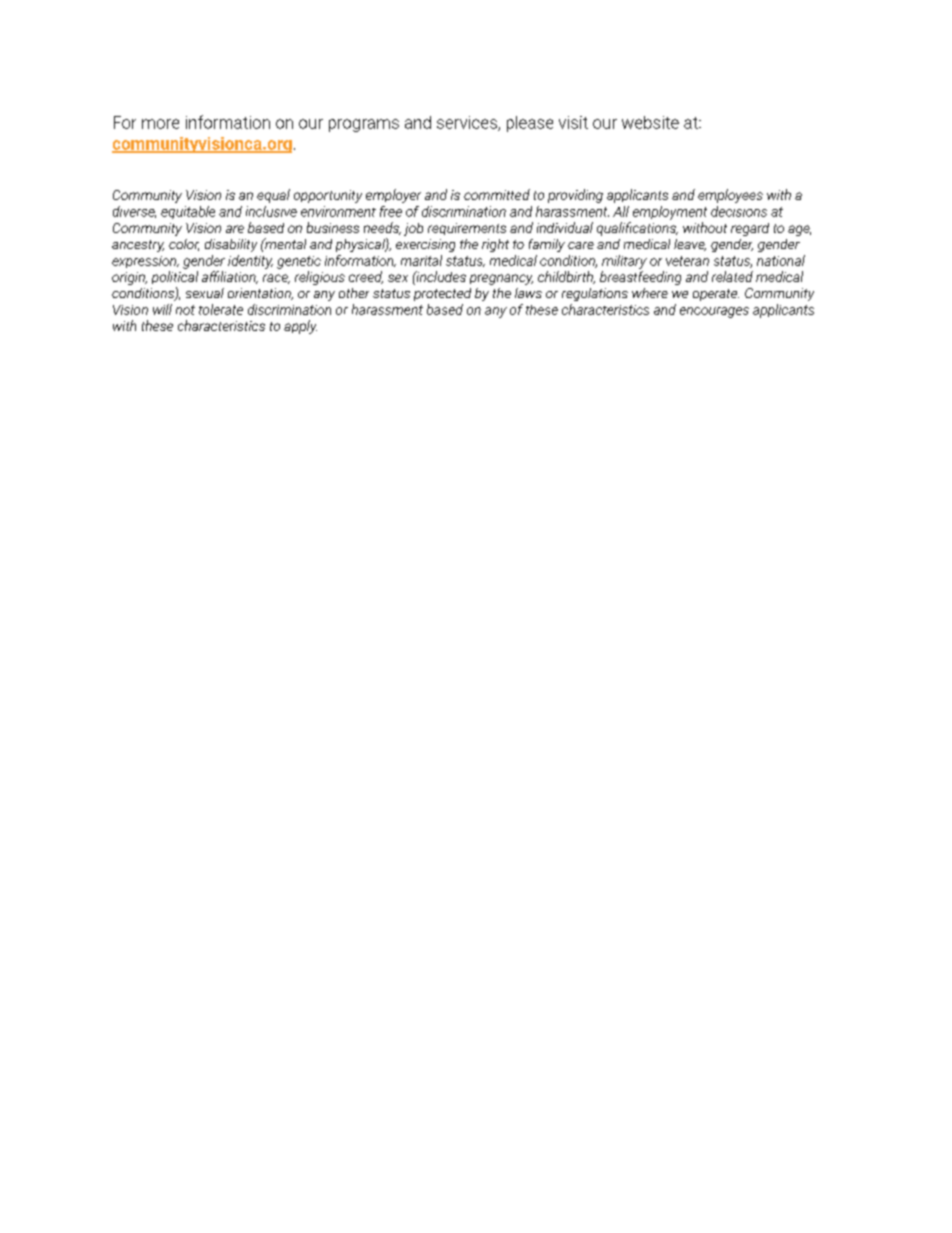 The height and width of the document is (1233, 952). Describe the element at coordinates (501, 279) in the document. I see `pregnancy` at that location.
